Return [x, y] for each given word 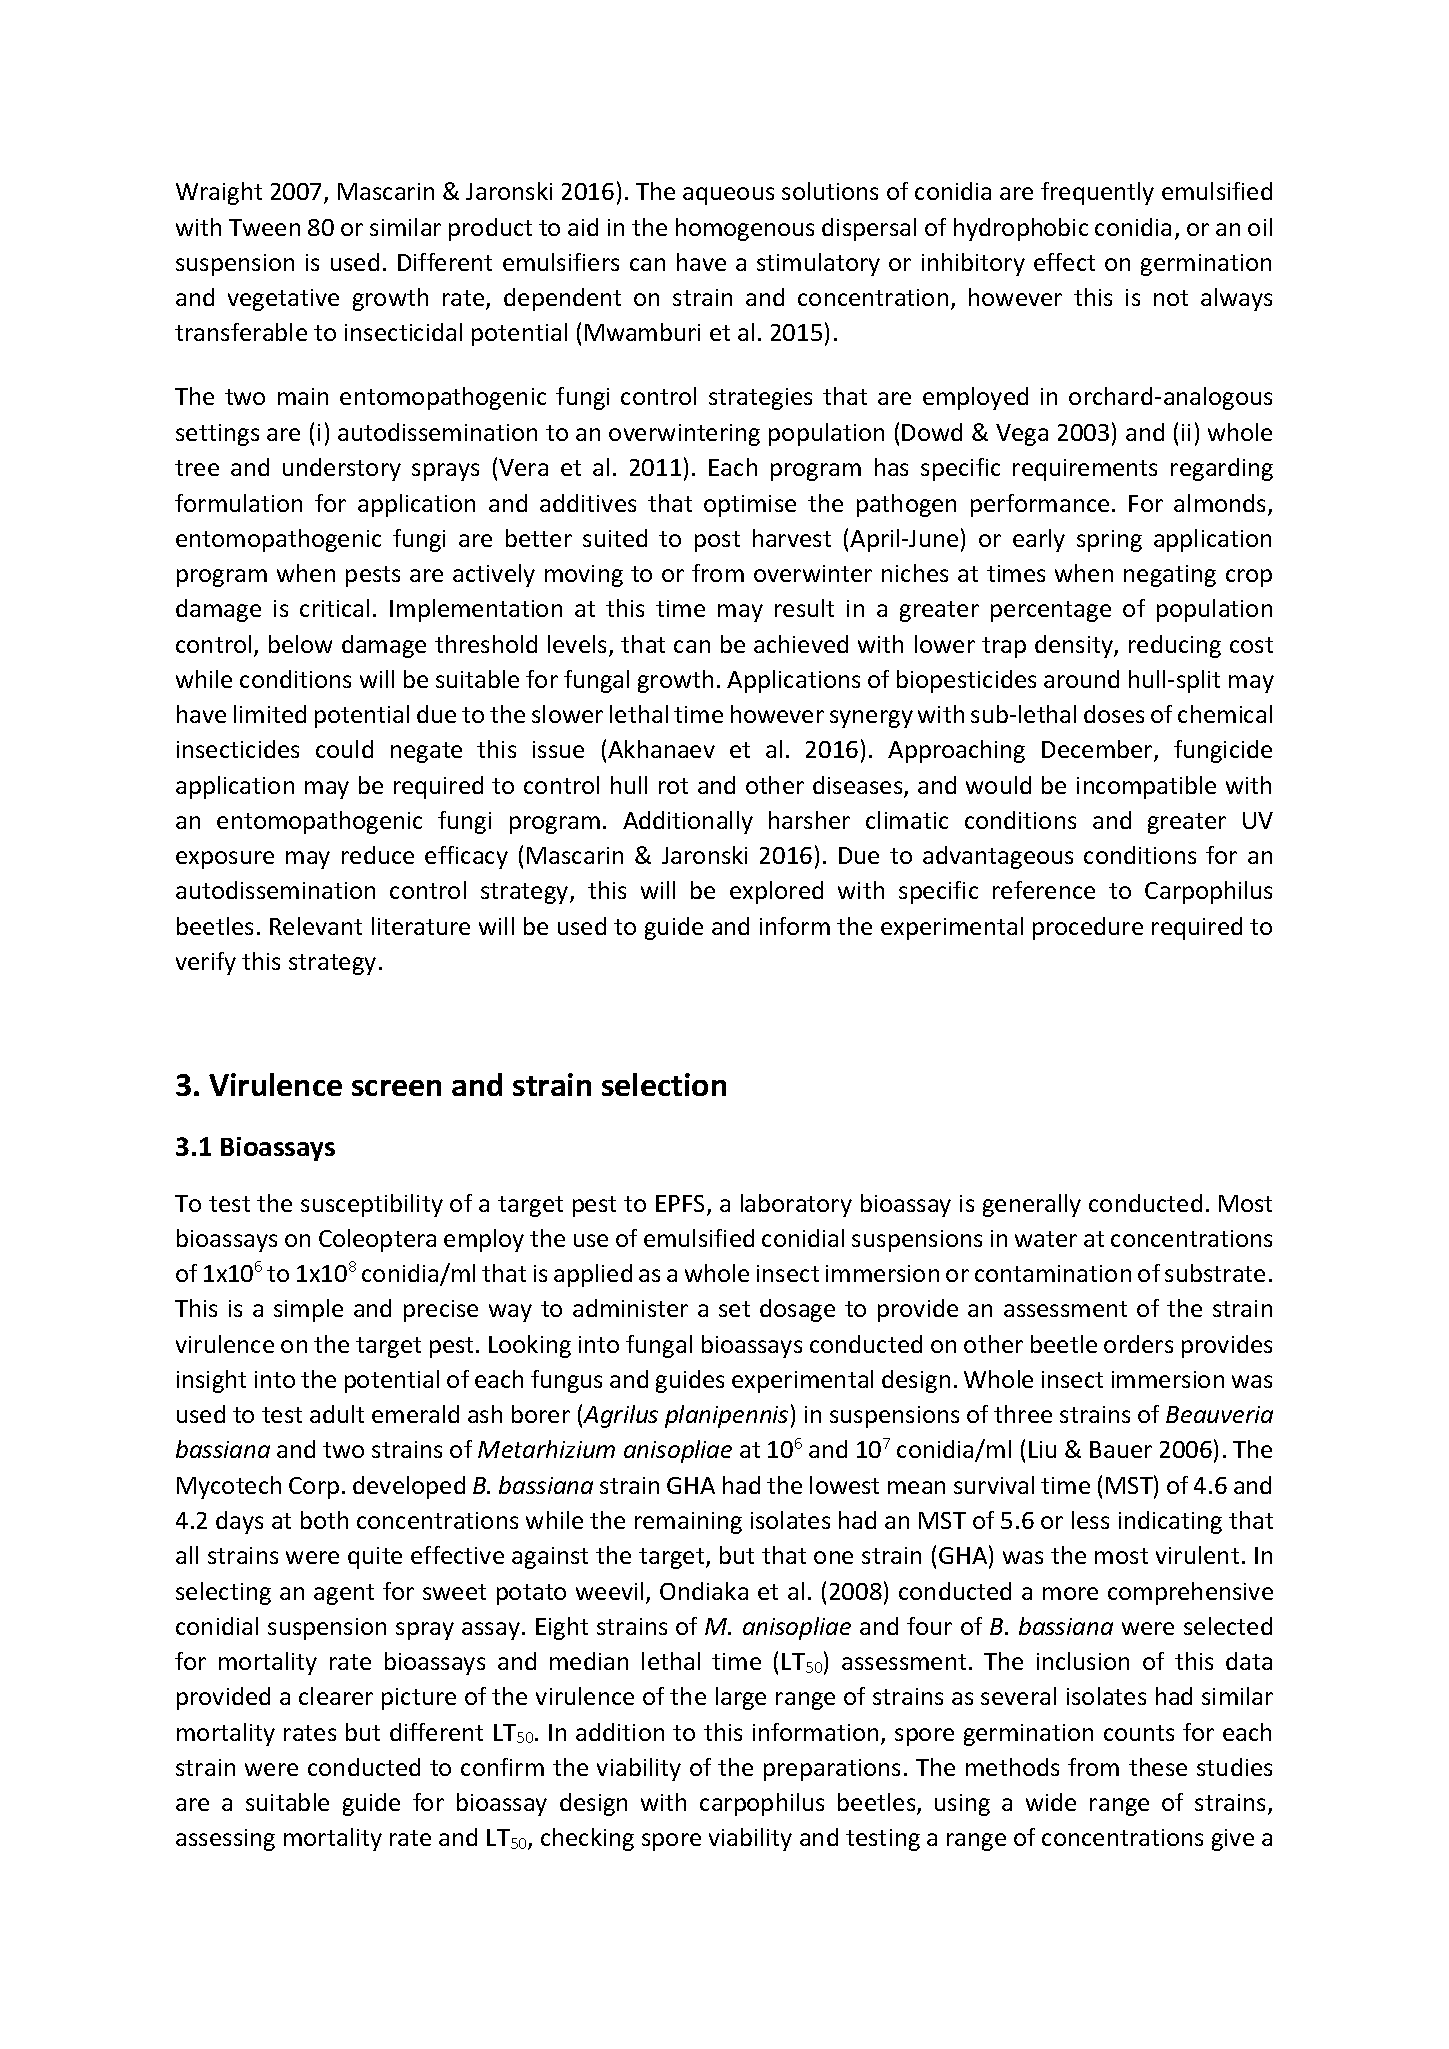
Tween [264, 227]
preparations [832, 1770]
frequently [1097, 193]
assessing [225, 1840]
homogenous [745, 229]
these [1158, 1767]
